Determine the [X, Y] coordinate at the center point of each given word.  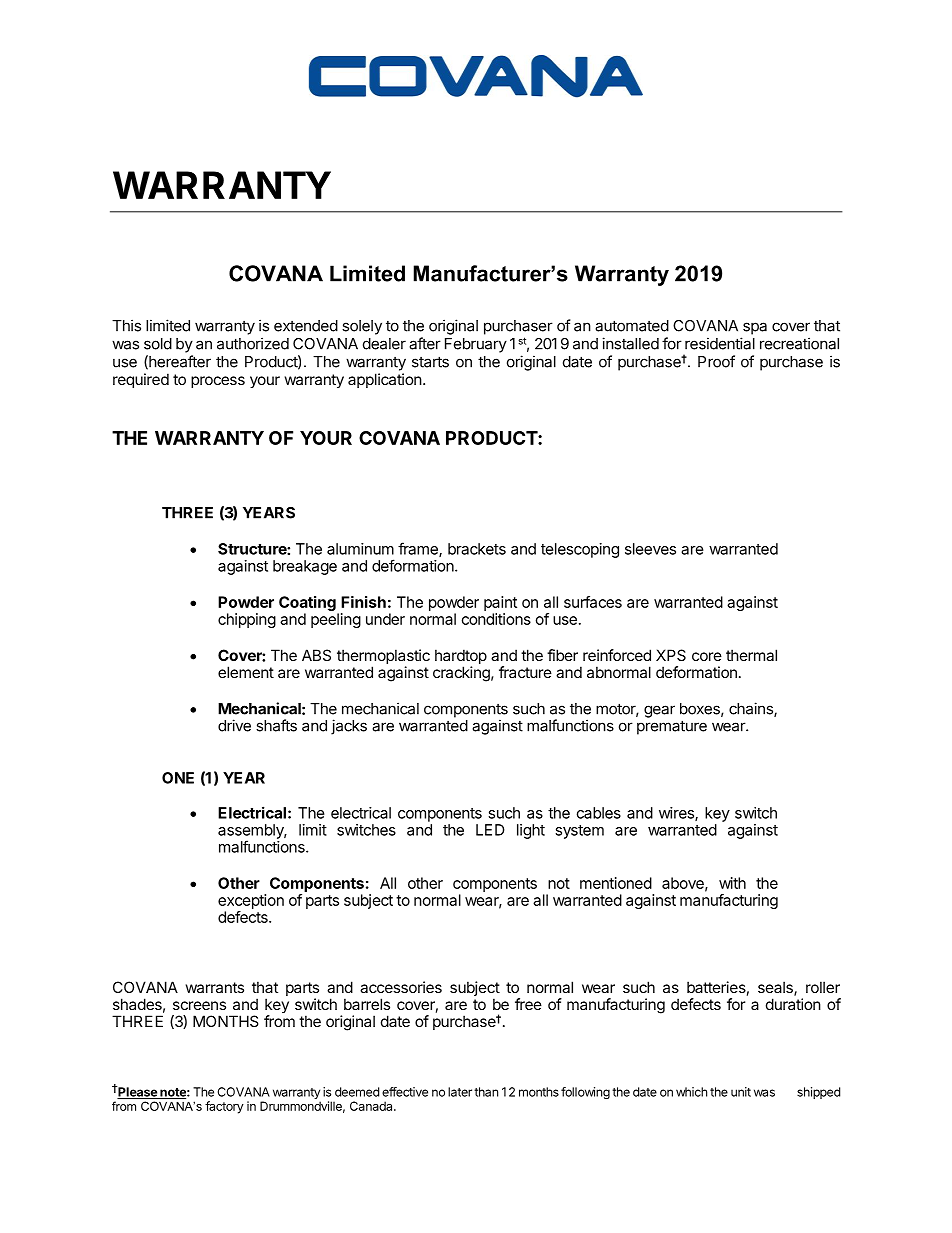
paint [500, 603]
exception [251, 901]
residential [720, 343]
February [476, 345]
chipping [247, 620]
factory [224, 1107]
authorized [253, 343]
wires [677, 814]
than [486, 1092]
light [531, 831]
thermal [751, 655]
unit [741, 1092]
